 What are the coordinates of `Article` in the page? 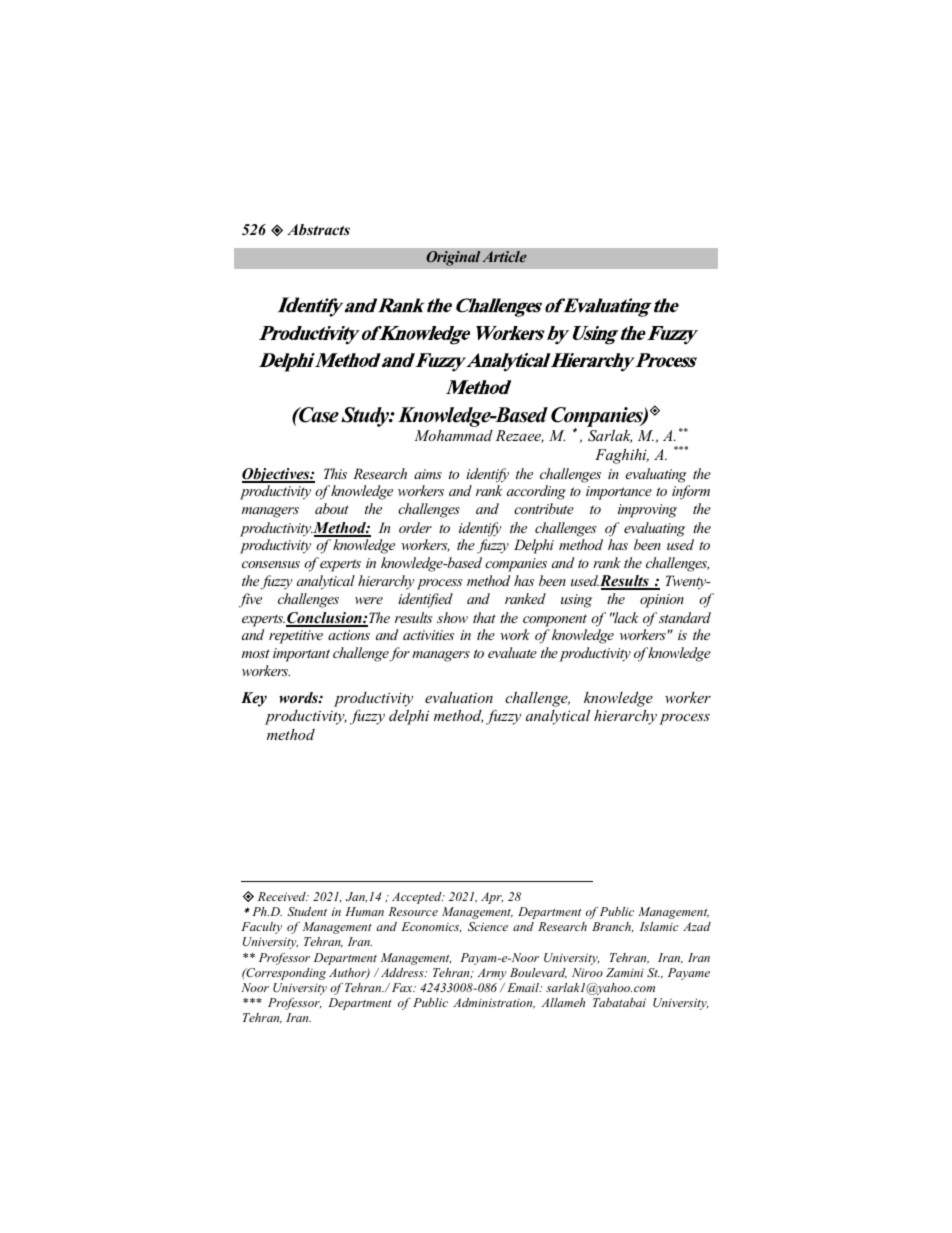 It's located at (504, 256).
